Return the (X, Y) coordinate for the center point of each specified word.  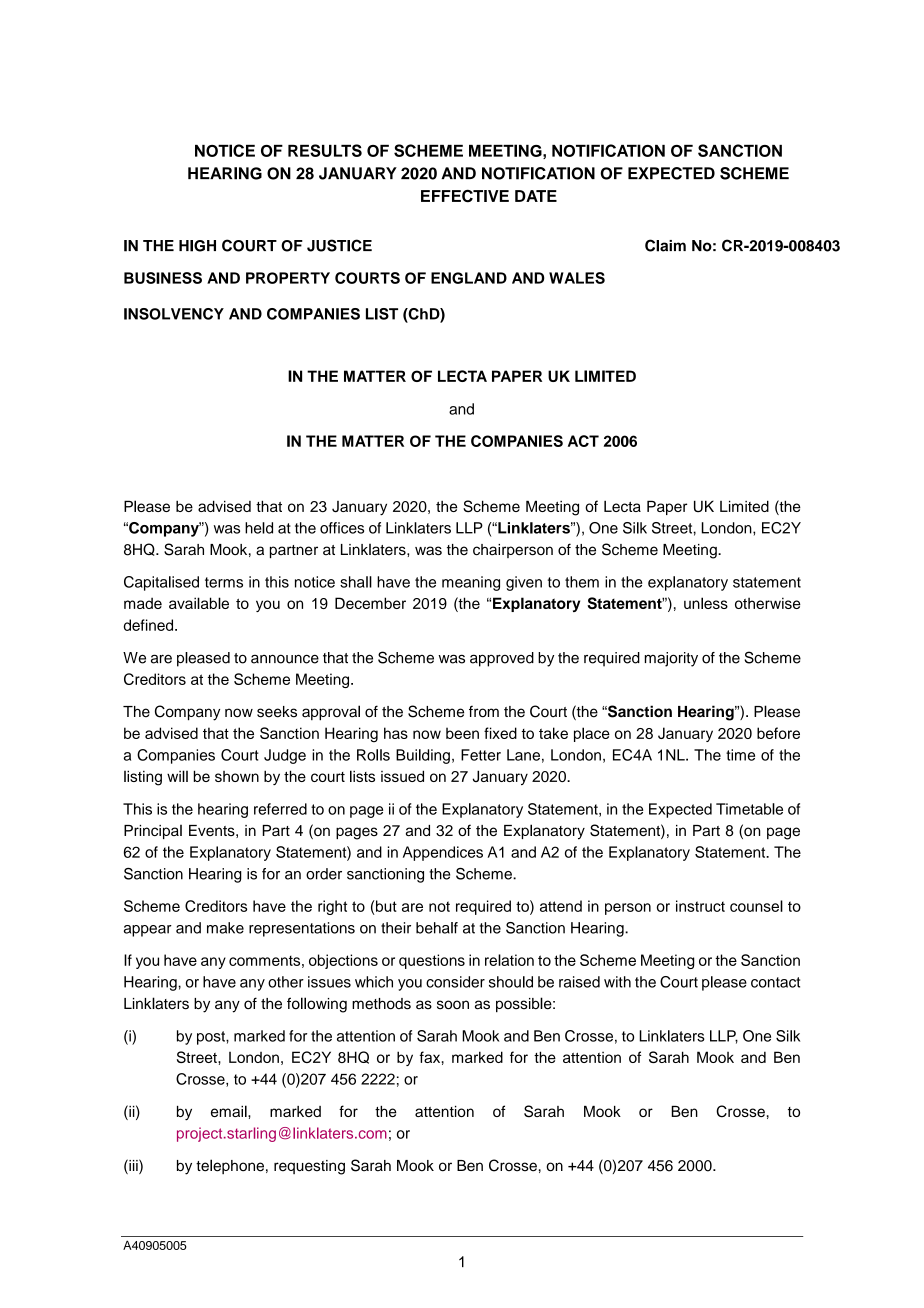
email (230, 1111)
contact (775, 982)
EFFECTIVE (465, 196)
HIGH (197, 246)
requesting (309, 1167)
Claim (665, 245)
